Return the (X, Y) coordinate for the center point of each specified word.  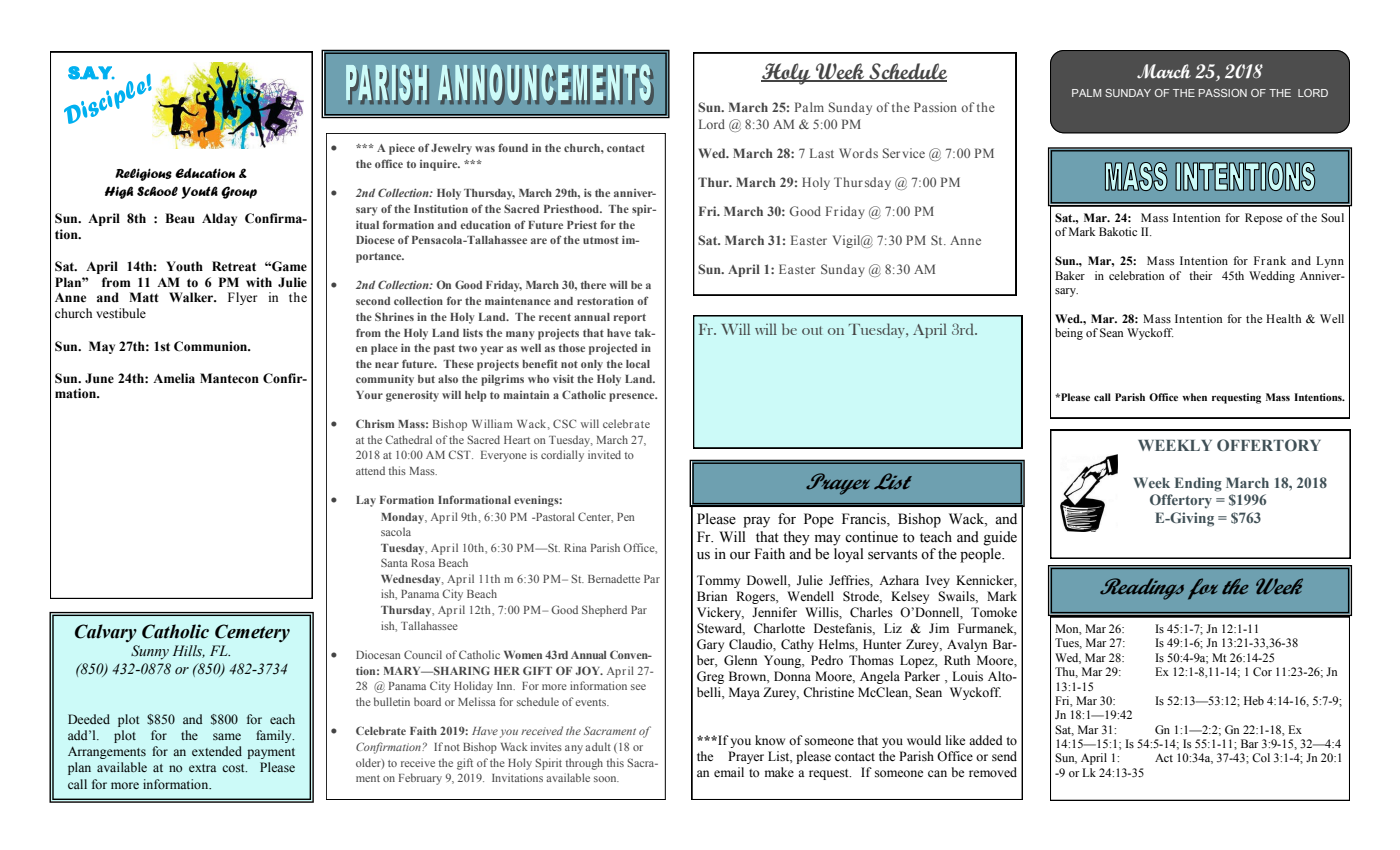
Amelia (174, 378)
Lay (366, 501)
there (593, 285)
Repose (1263, 219)
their (1201, 275)
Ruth (957, 660)
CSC (564, 423)
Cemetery (252, 633)
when (1194, 397)
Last (822, 153)
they (796, 538)
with (259, 282)
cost (234, 768)
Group (239, 192)
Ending (1198, 484)
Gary (710, 645)
